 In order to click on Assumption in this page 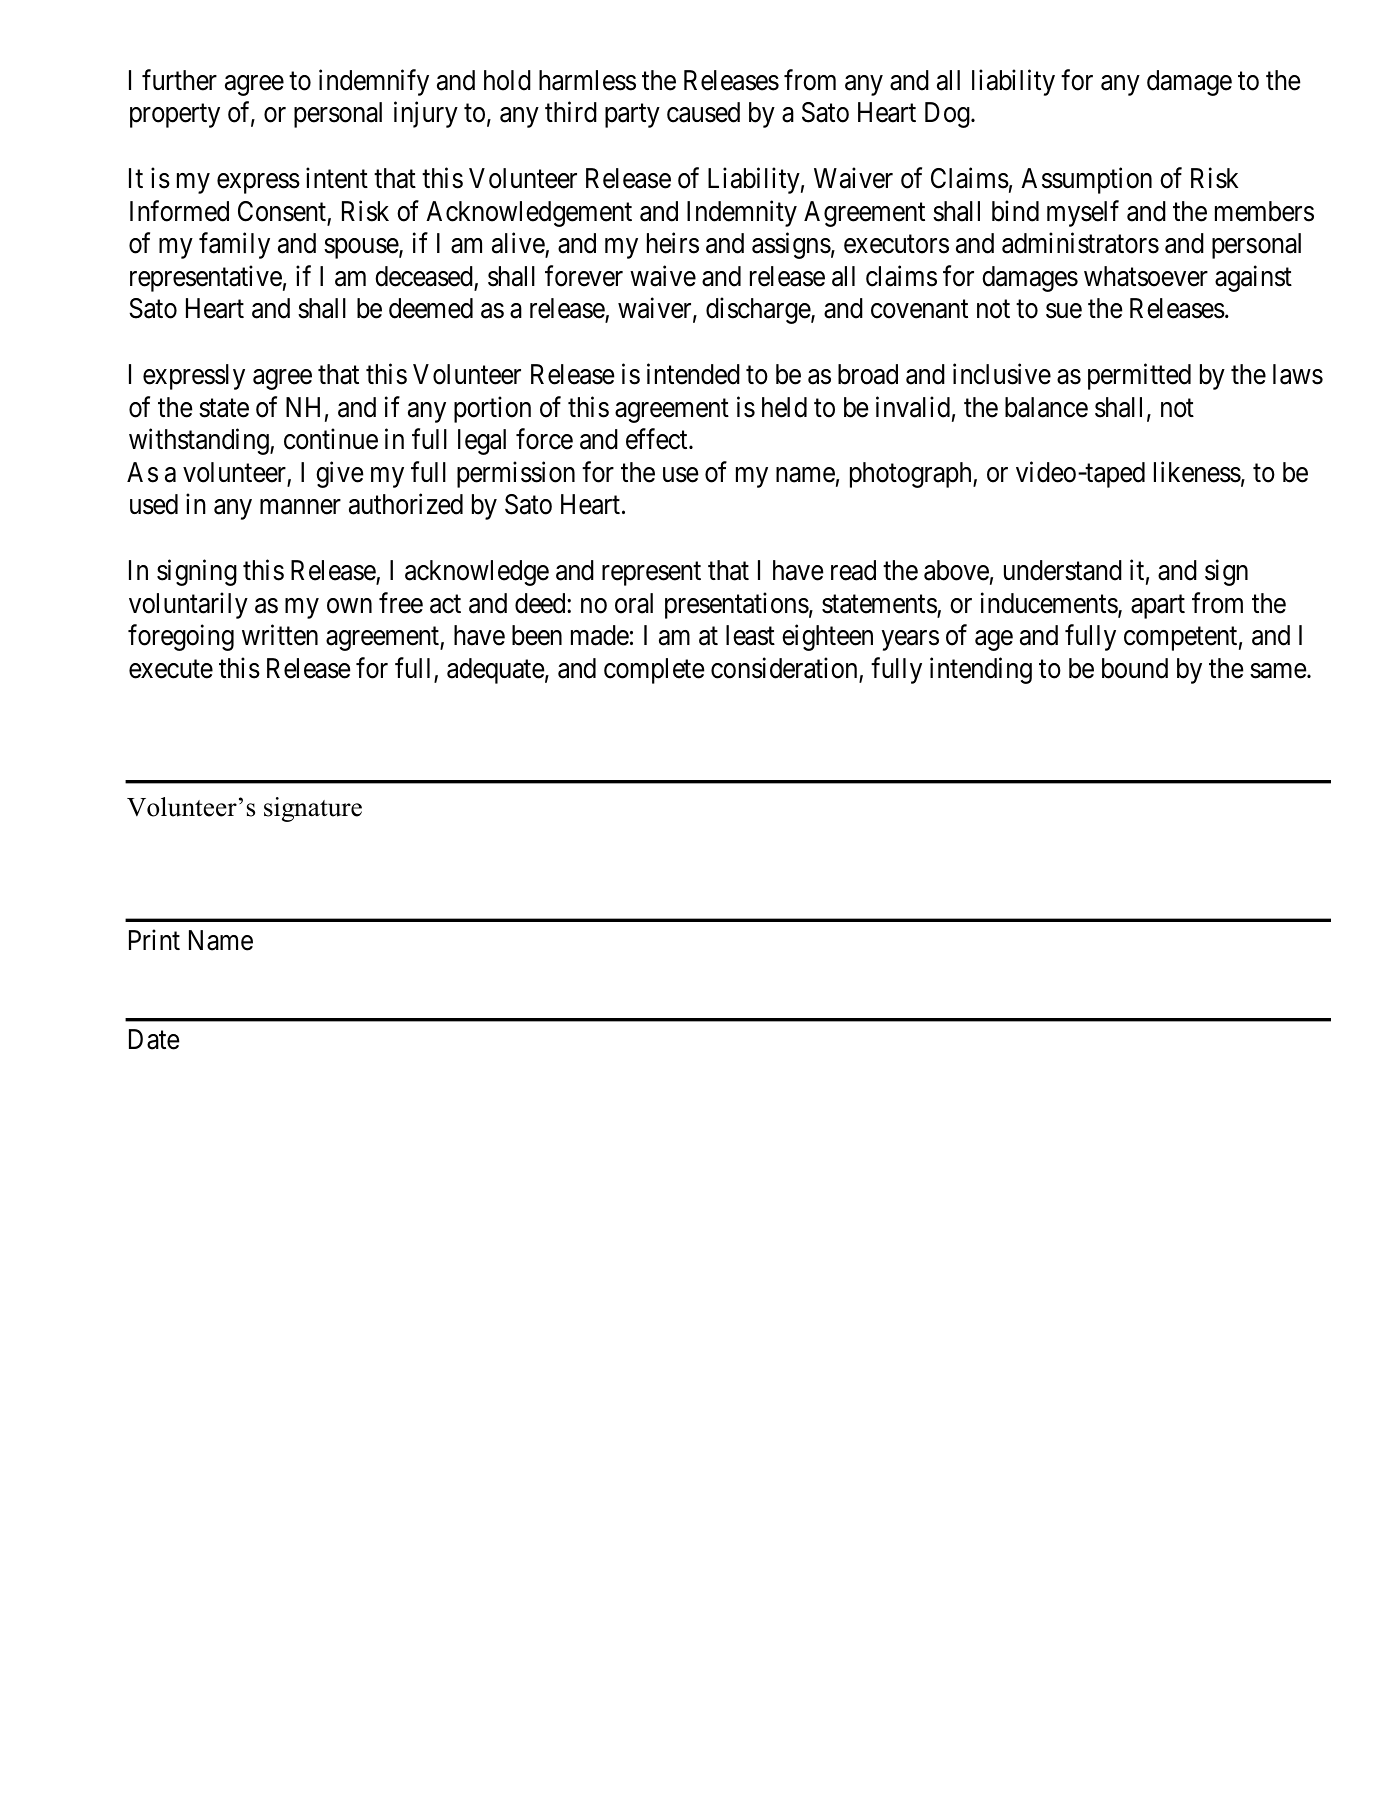, I will do `click(1086, 181)`.
